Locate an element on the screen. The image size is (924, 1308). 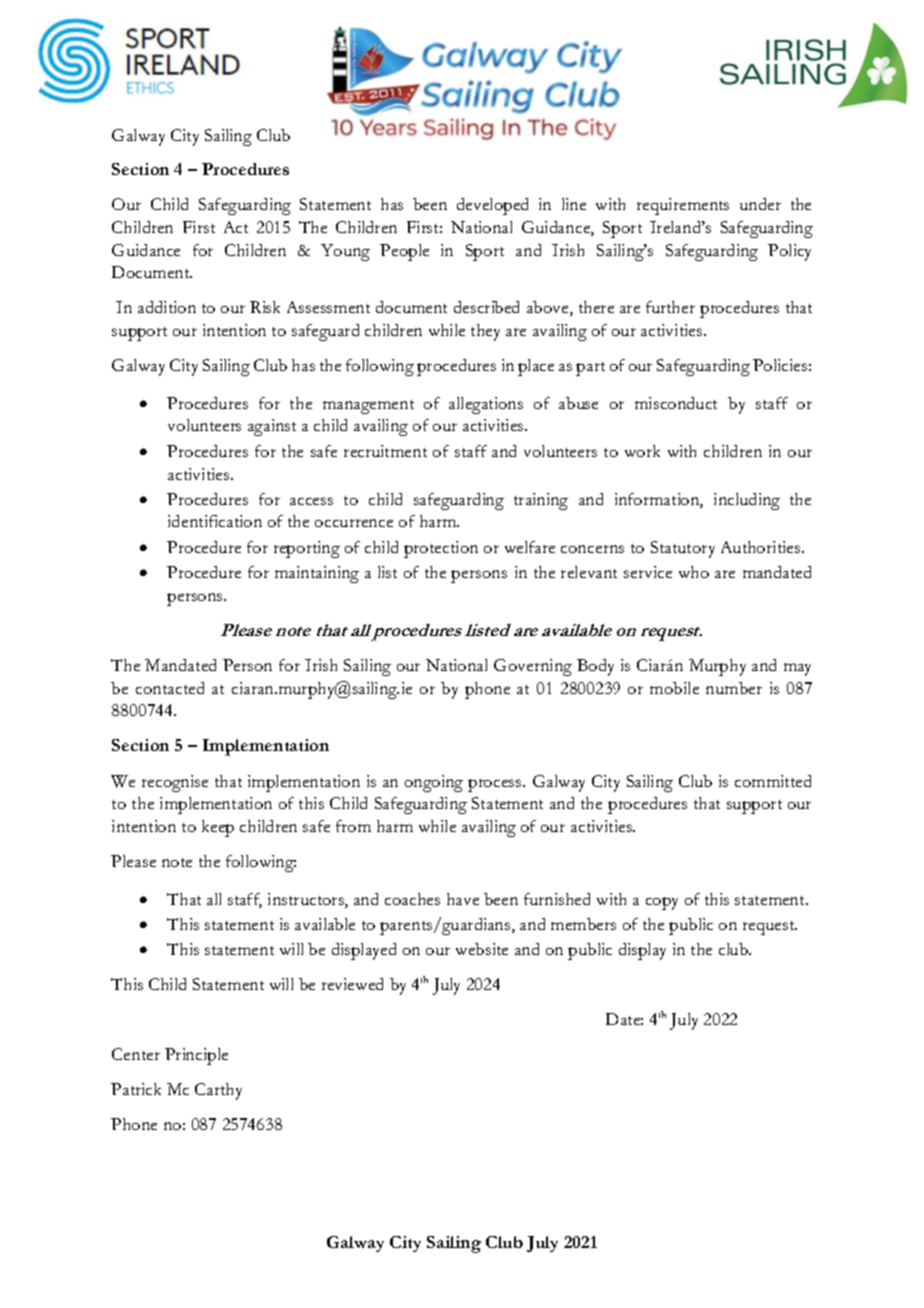
addition is located at coordinates (167, 307).
